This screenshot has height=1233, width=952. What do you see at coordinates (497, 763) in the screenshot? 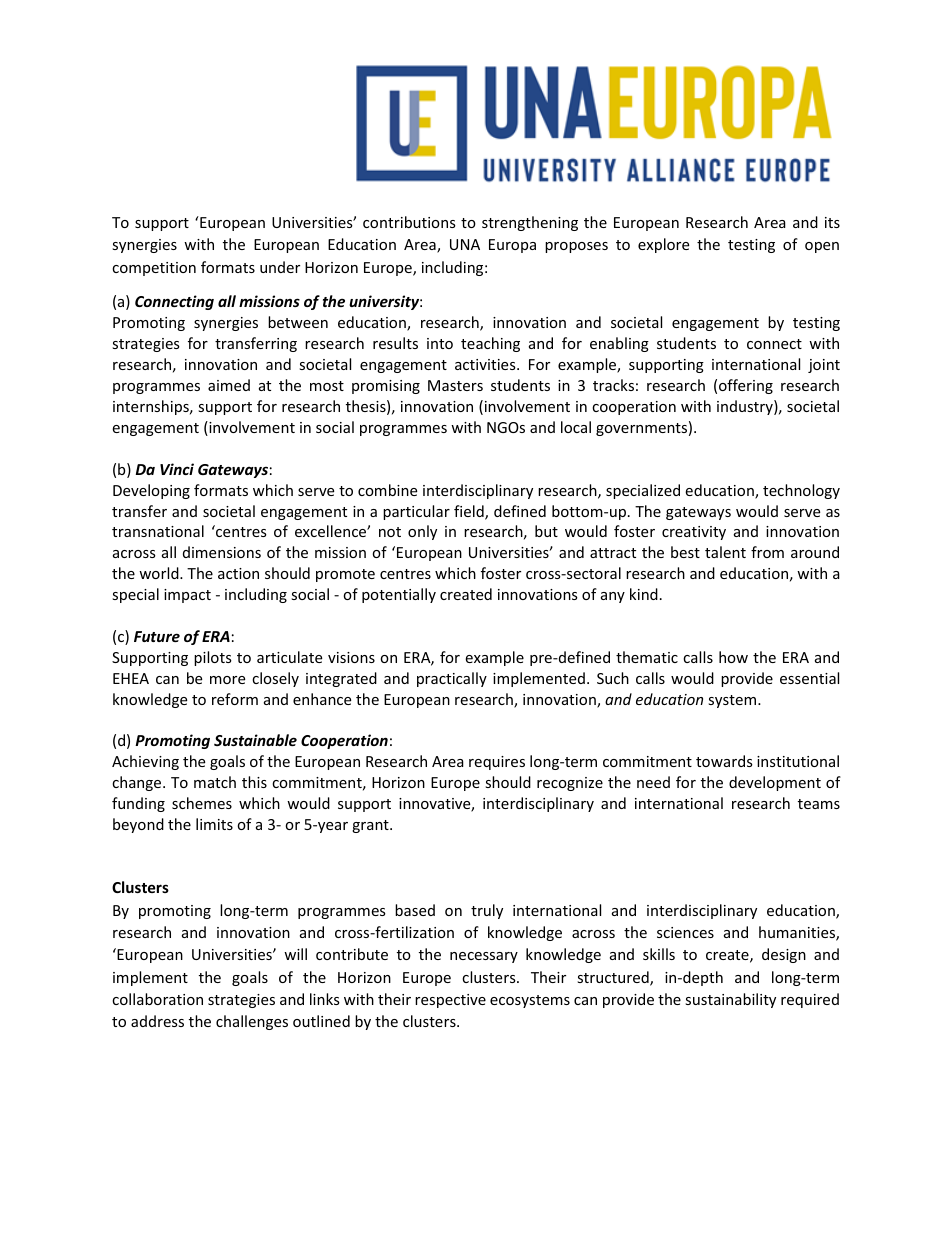
I see `requires` at bounding box center [497, 763].
